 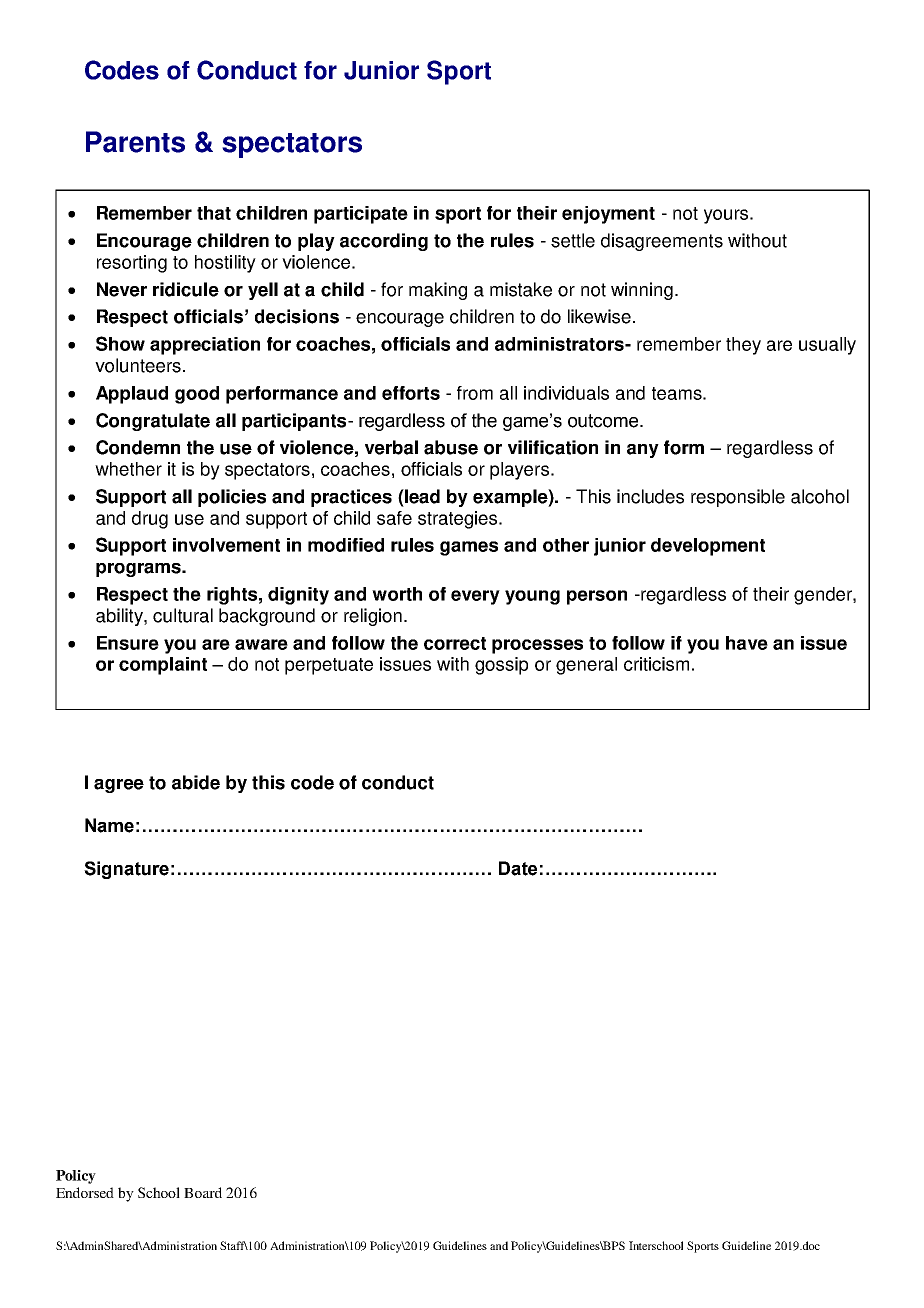 I want to click on Parents, so click(x=135, y=142).
